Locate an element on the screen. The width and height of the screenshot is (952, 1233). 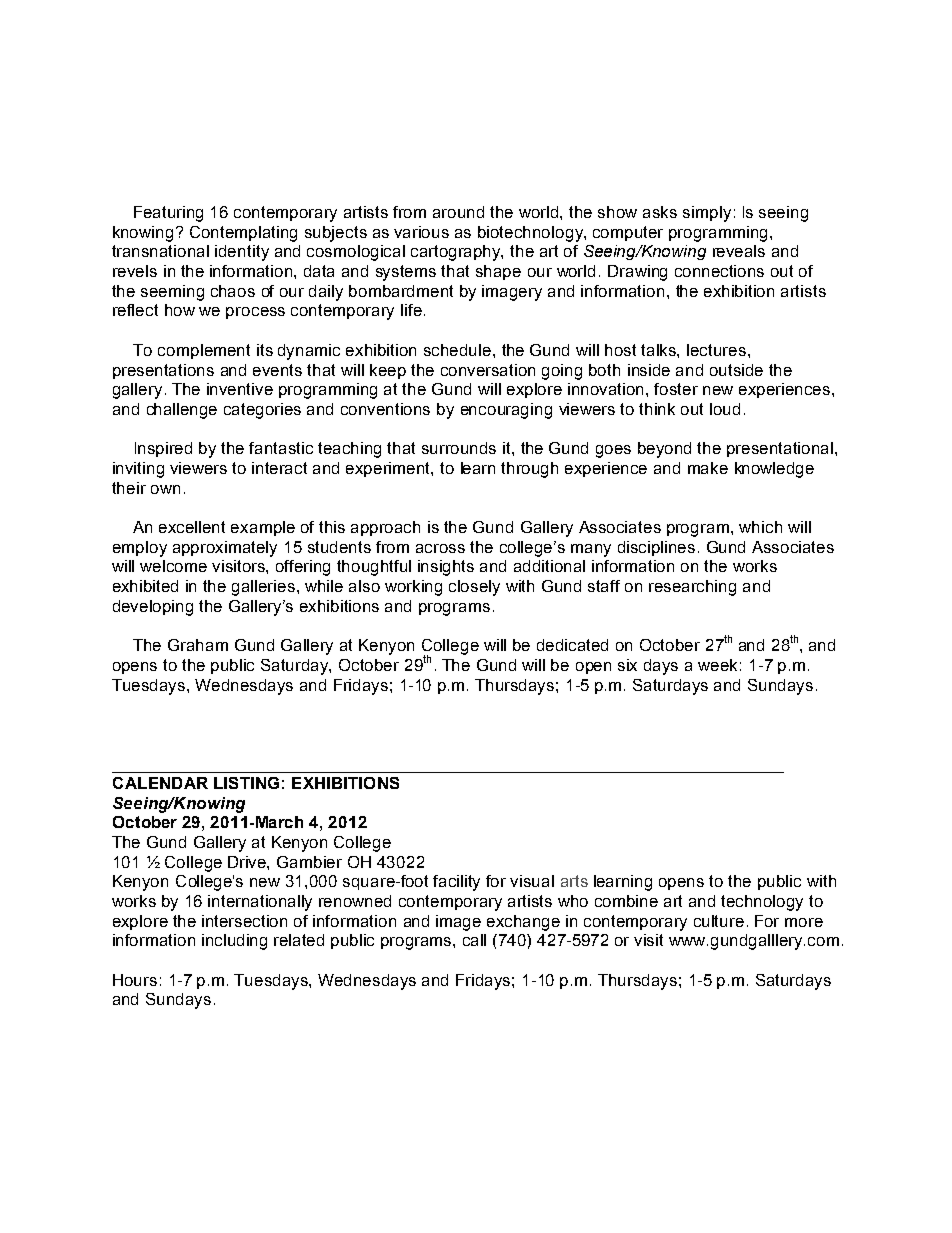
cartography is located at coordinates (457, 253).
